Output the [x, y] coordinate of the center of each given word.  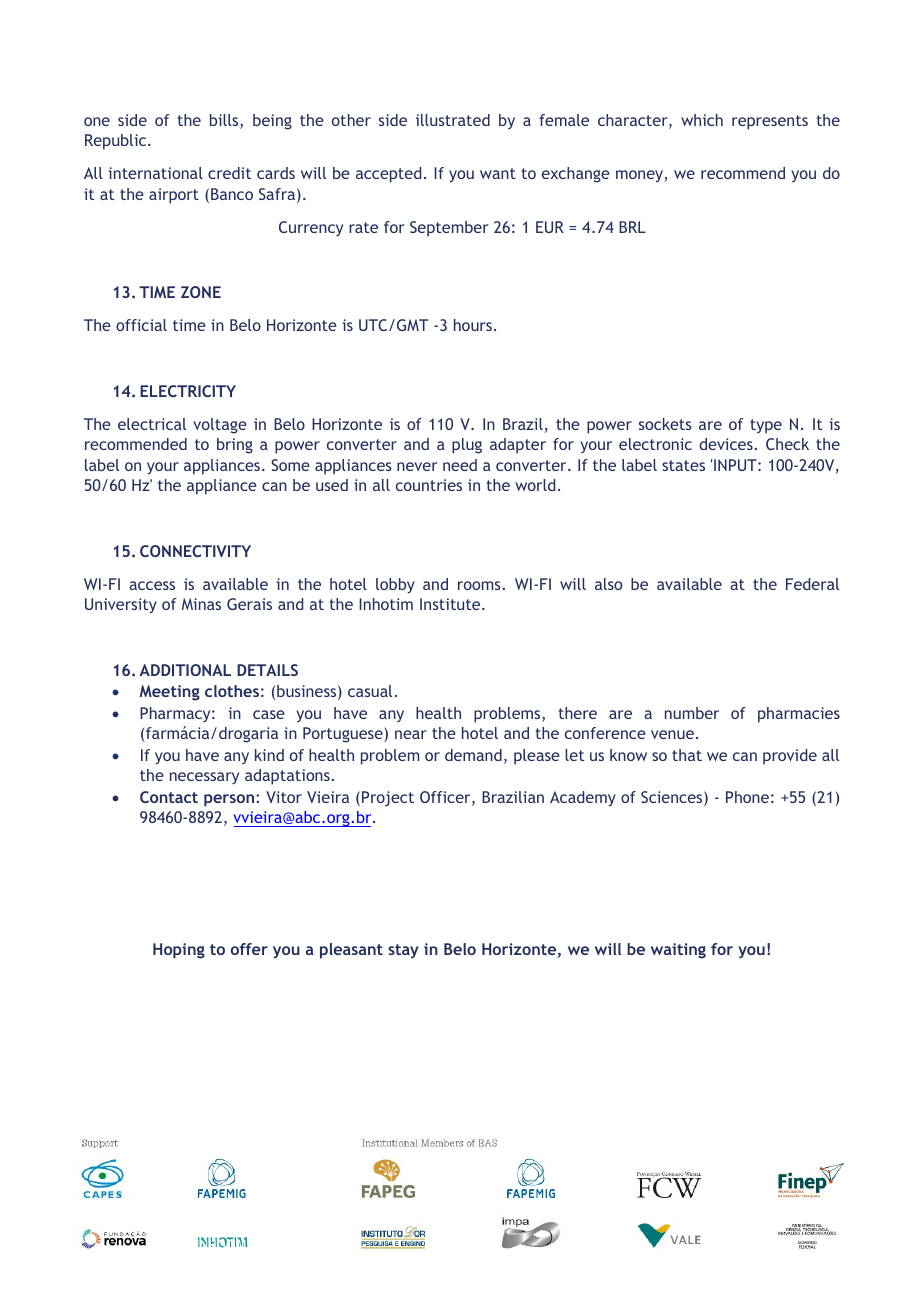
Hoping [179, 951]
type [766, 426]
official [141, 325]
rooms [479, 585]
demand [473, 755]
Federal [812, 584]
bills [225, 121]
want [498, 173]
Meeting [170, 693]
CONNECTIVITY [195, 551]
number [692, 713]
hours [473, 325]
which [702, 120]
